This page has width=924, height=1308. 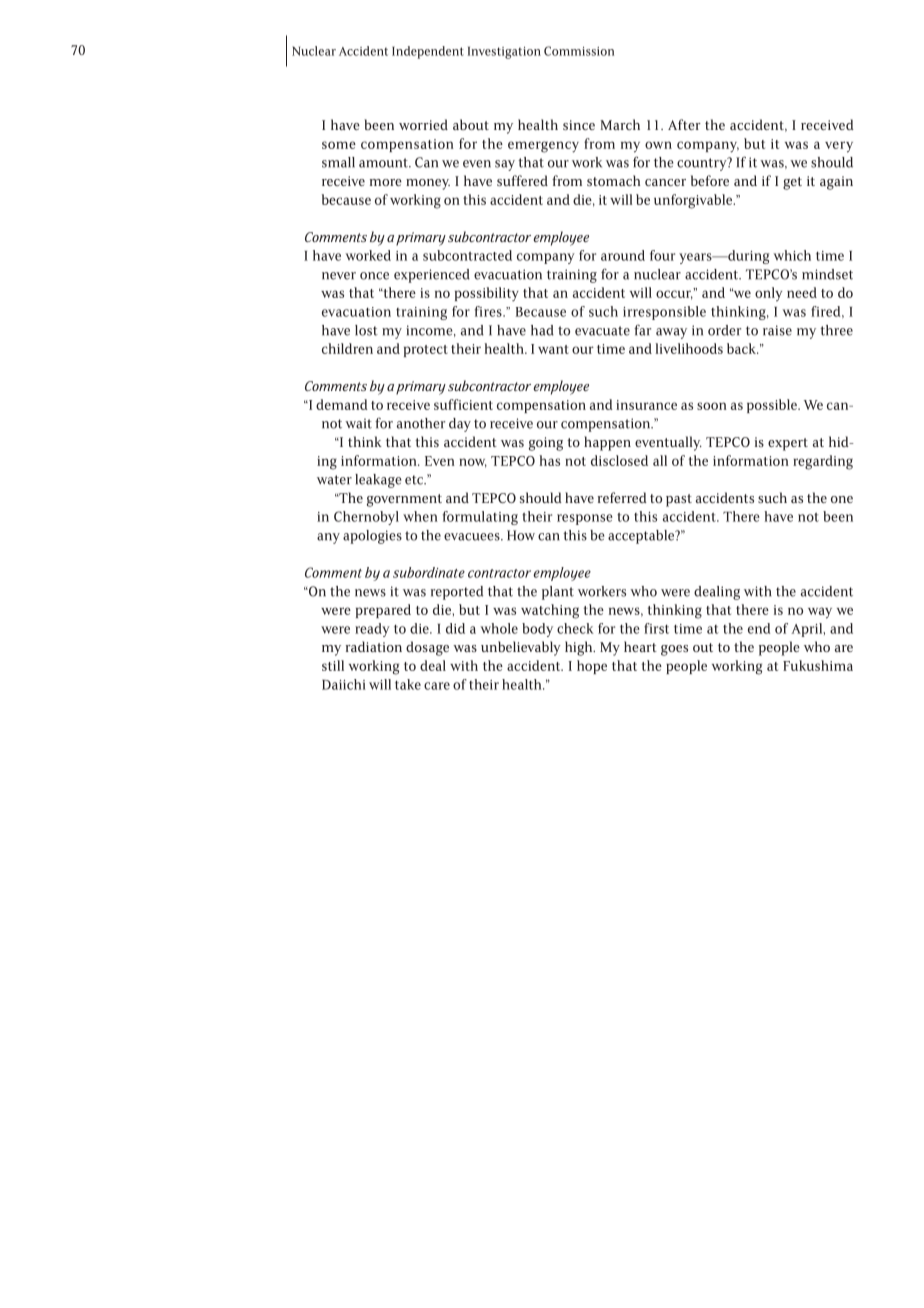 What do you see at coordinates (579, 51) in the page?
I see `Commission` at bounding box center [579, 51].
